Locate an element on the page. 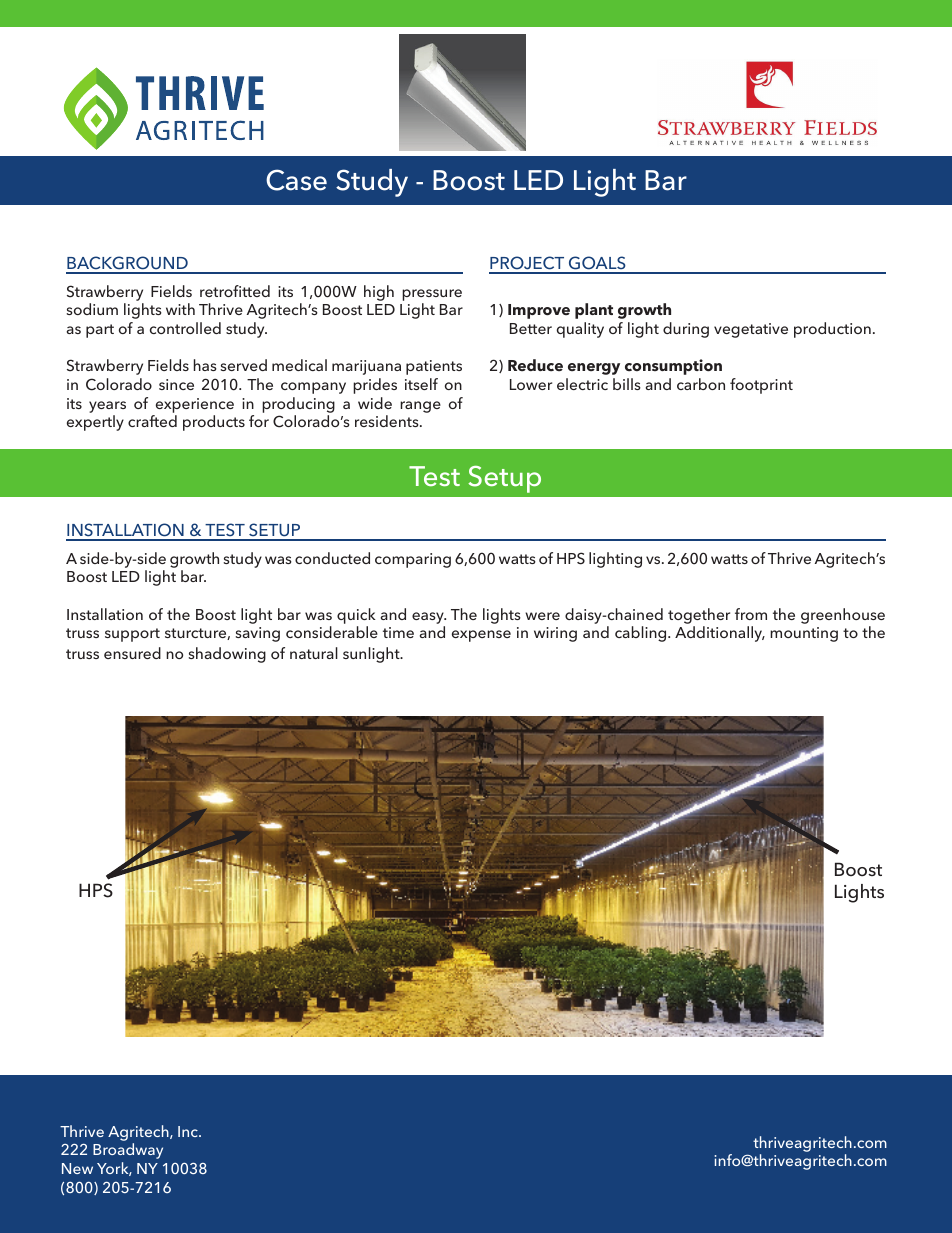  Broadway is located at coordinates (128, 1151).
